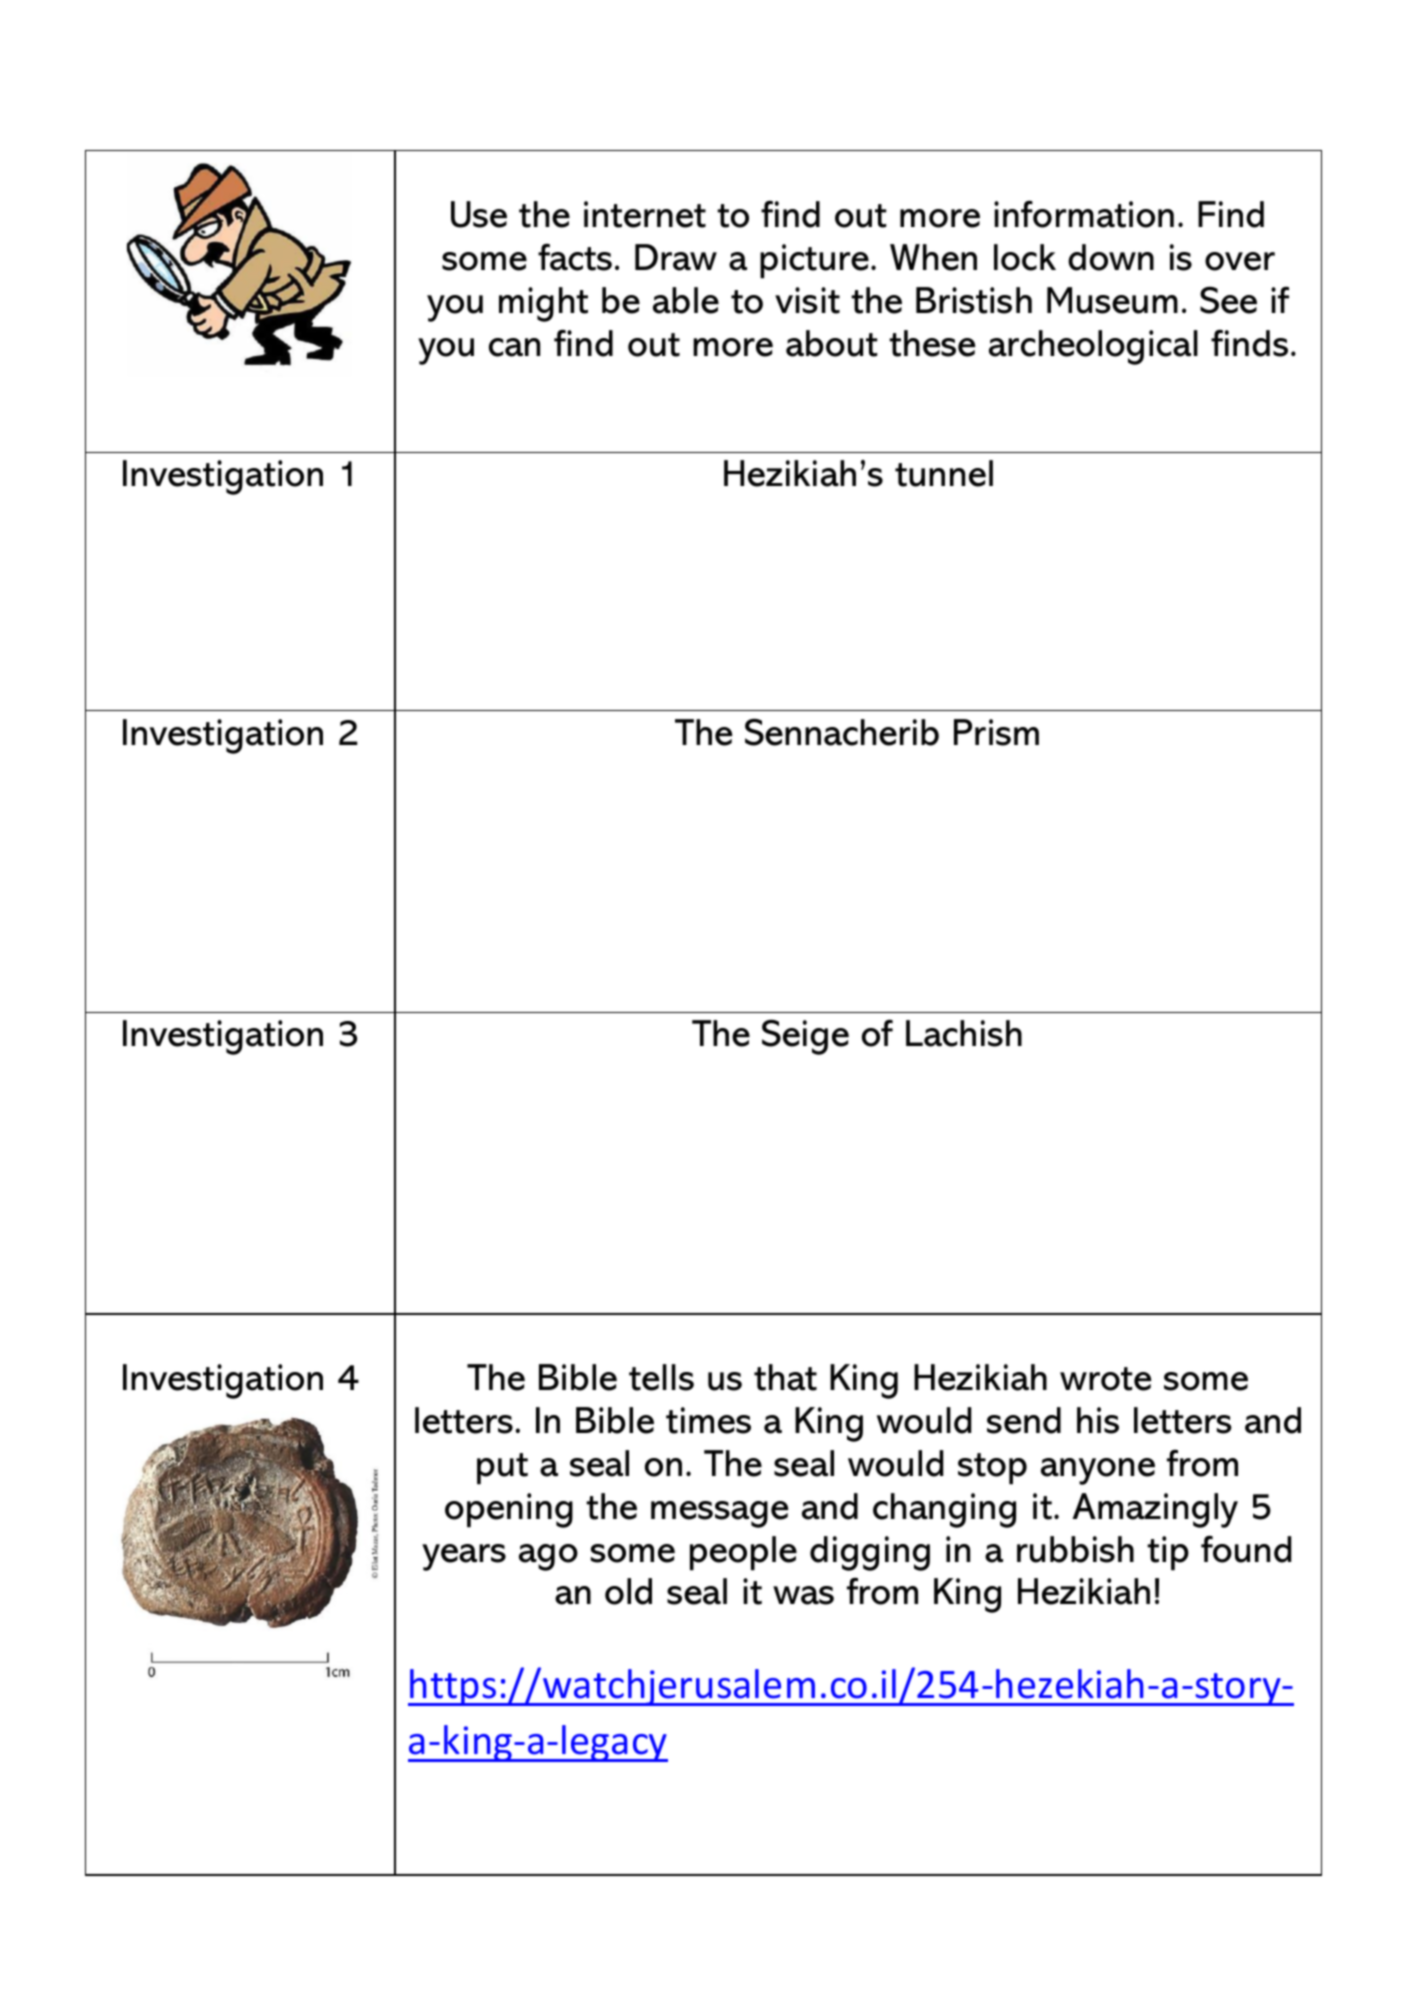  What do you see at coordinates (964, 1033) in the screenshot?
I see `Lachish` at bounding box center [964, 1033].
